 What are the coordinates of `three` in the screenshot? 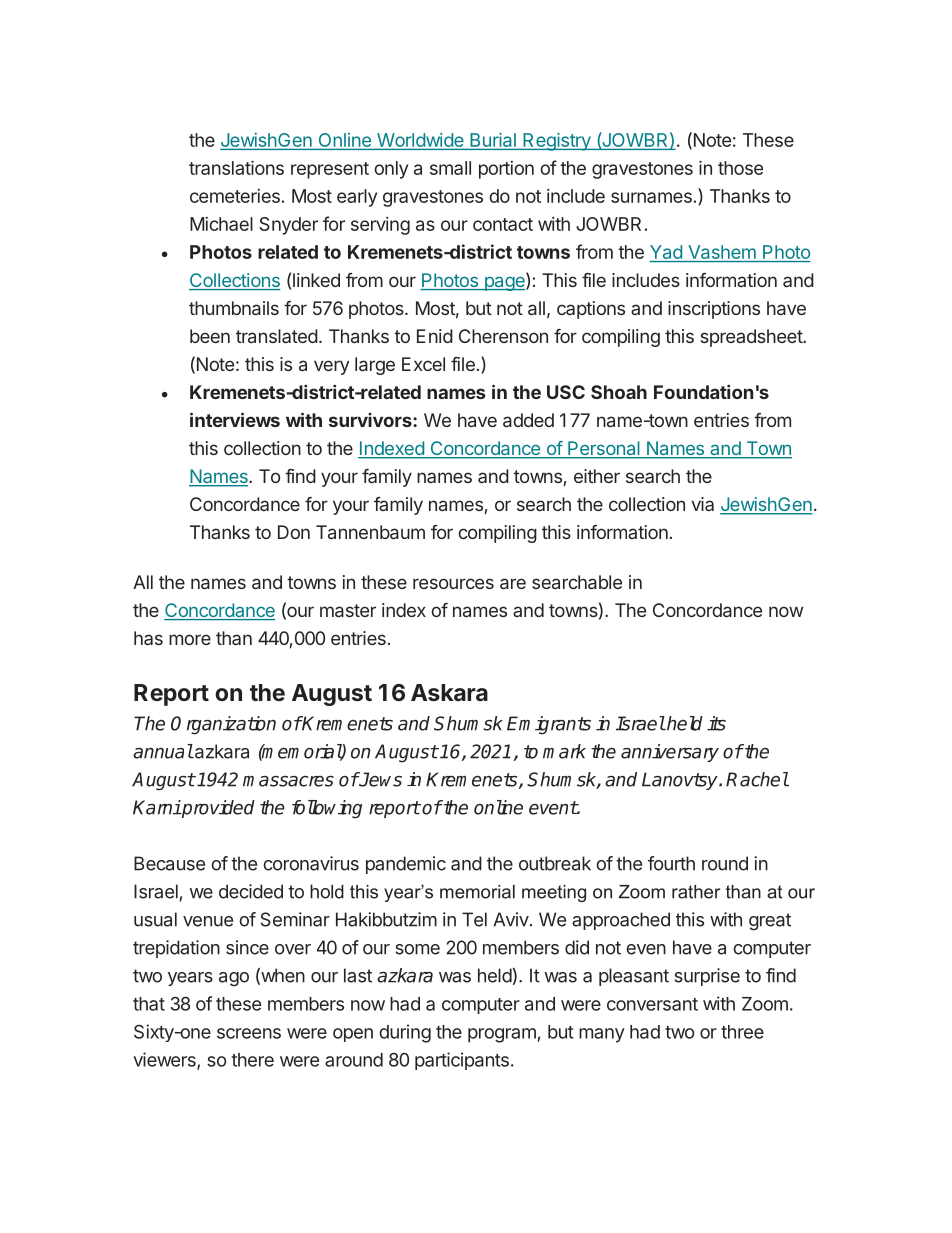 It's located at (742, 1032).
